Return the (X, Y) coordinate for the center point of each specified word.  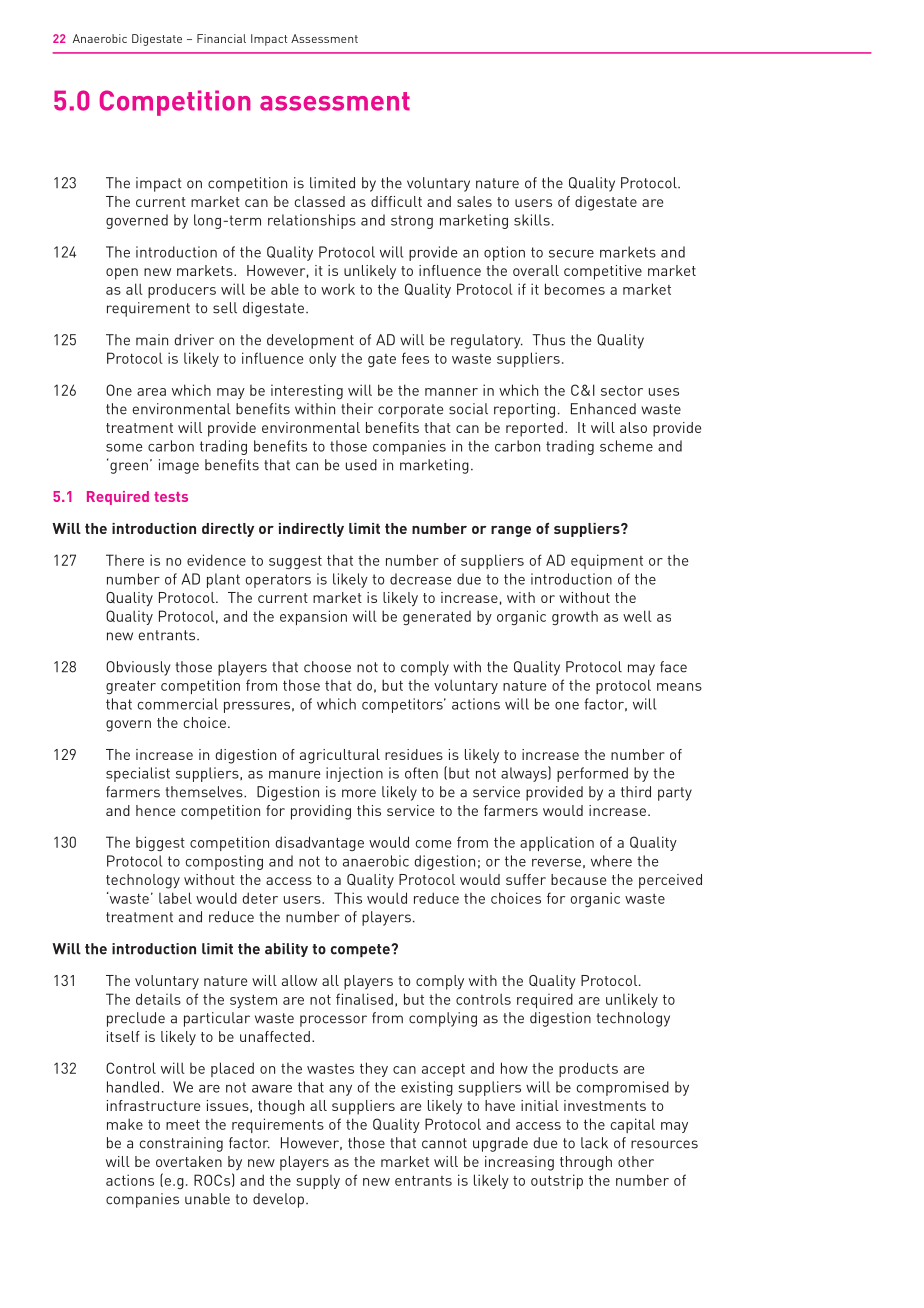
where (611, 861)
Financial (221, 38)
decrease (421, 579)
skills (532, 220)
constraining (181, 1144)
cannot (444, 1143)
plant (223, 580)
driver (194, 340)
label (175, 898)
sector (622, 391)
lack (594, 1143)
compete (361, 950)
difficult (396, 201)
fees (415, 358)
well (637, 616)
